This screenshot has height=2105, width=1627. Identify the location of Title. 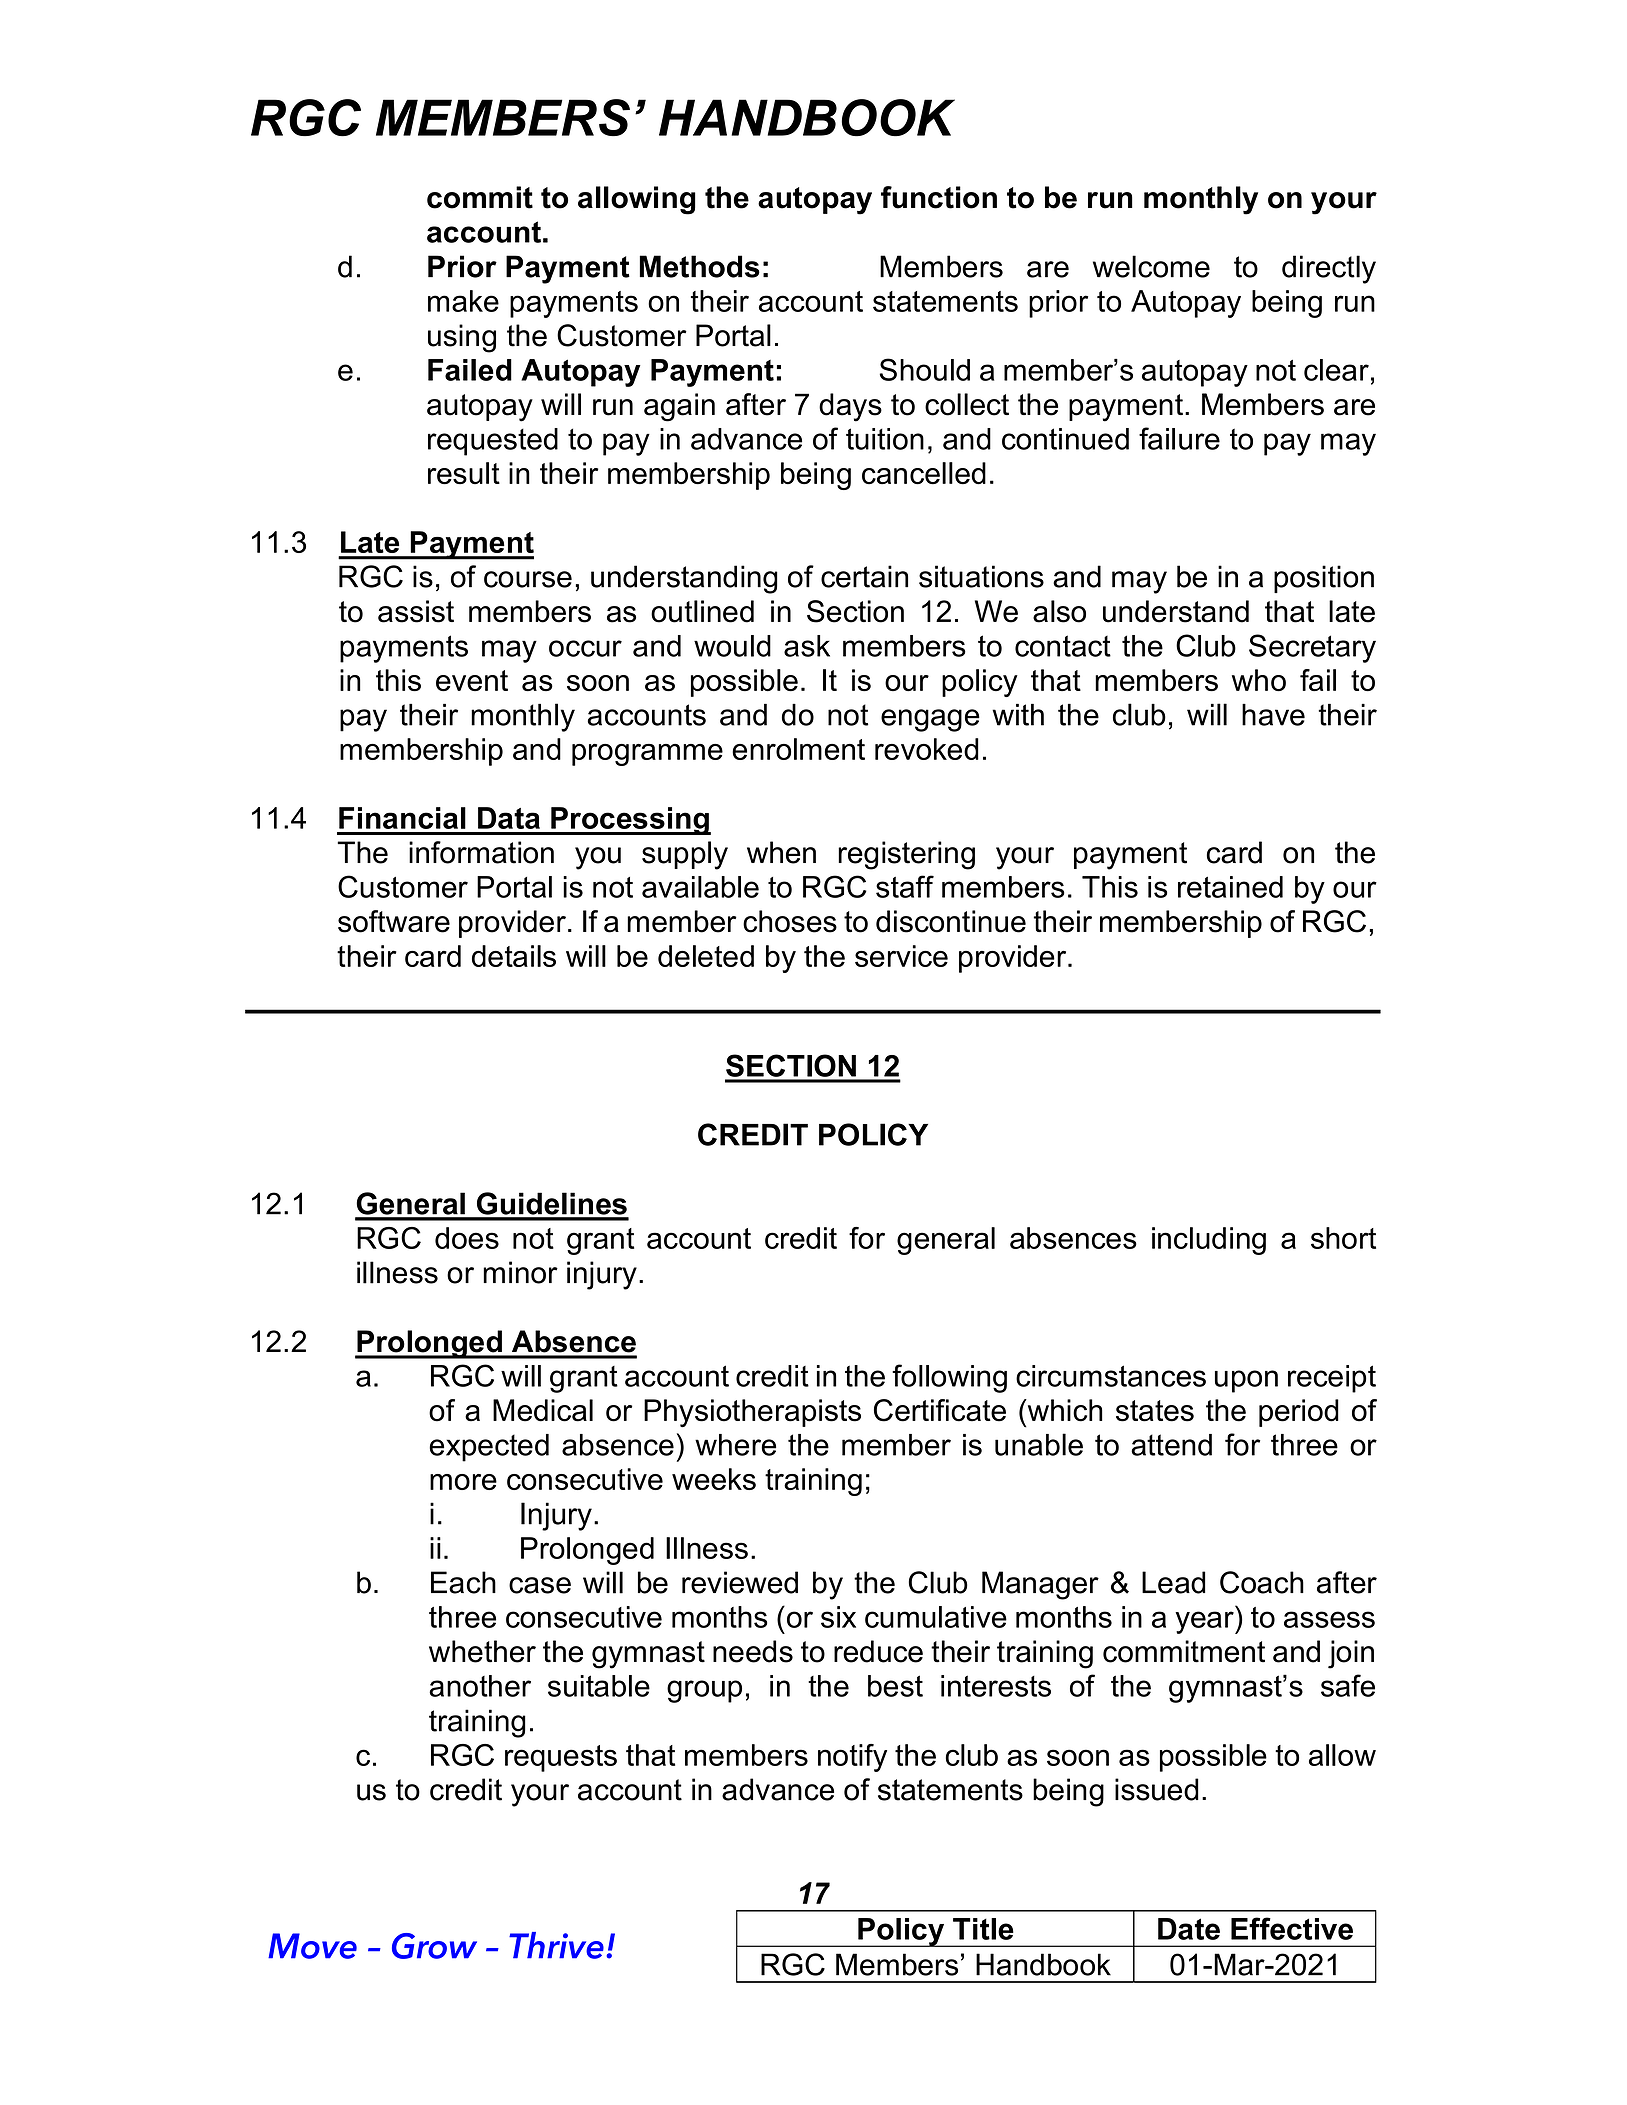
(983, 1929).
